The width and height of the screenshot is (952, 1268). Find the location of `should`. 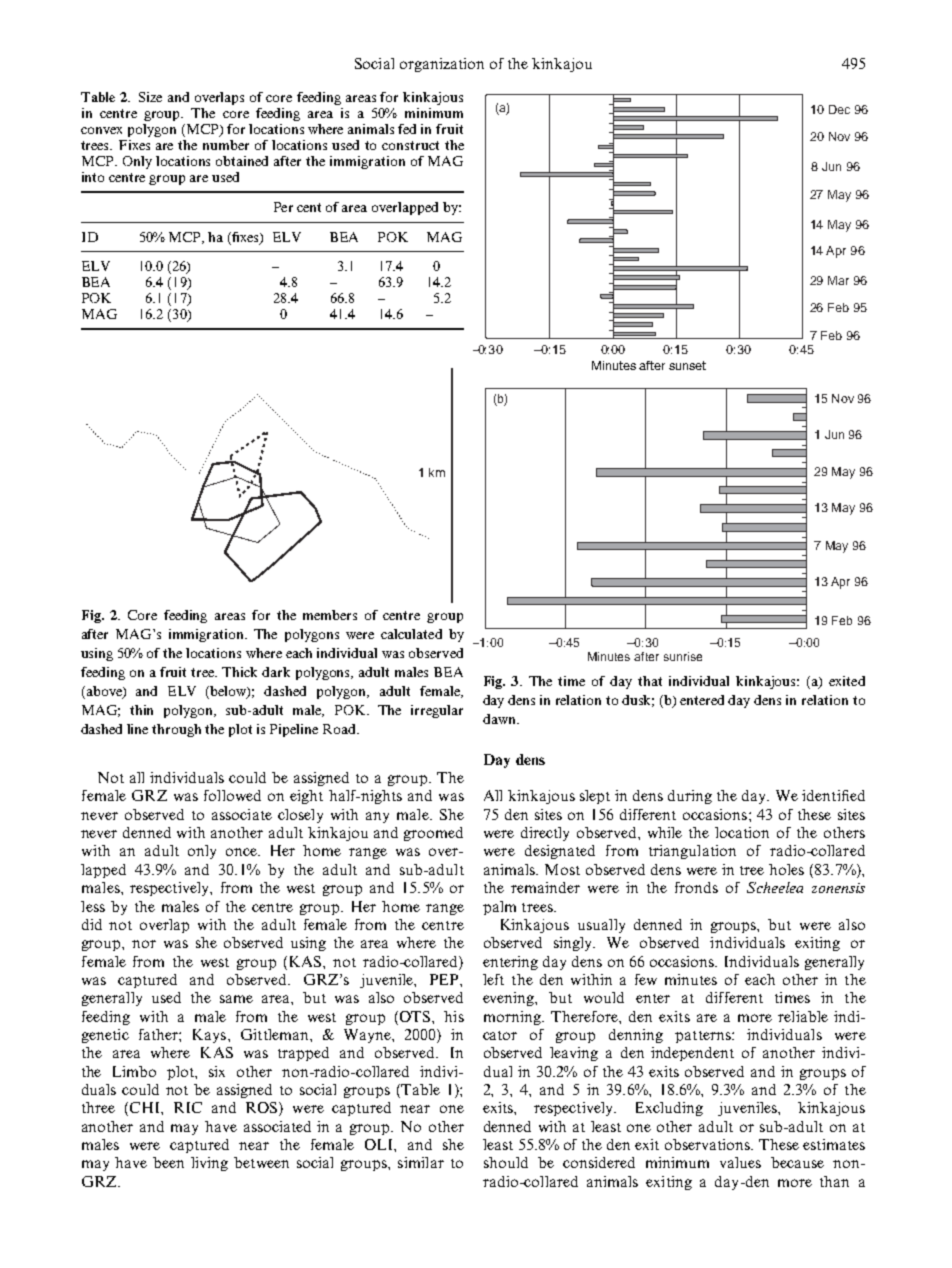

should is located at coordinates (506, 1162).
